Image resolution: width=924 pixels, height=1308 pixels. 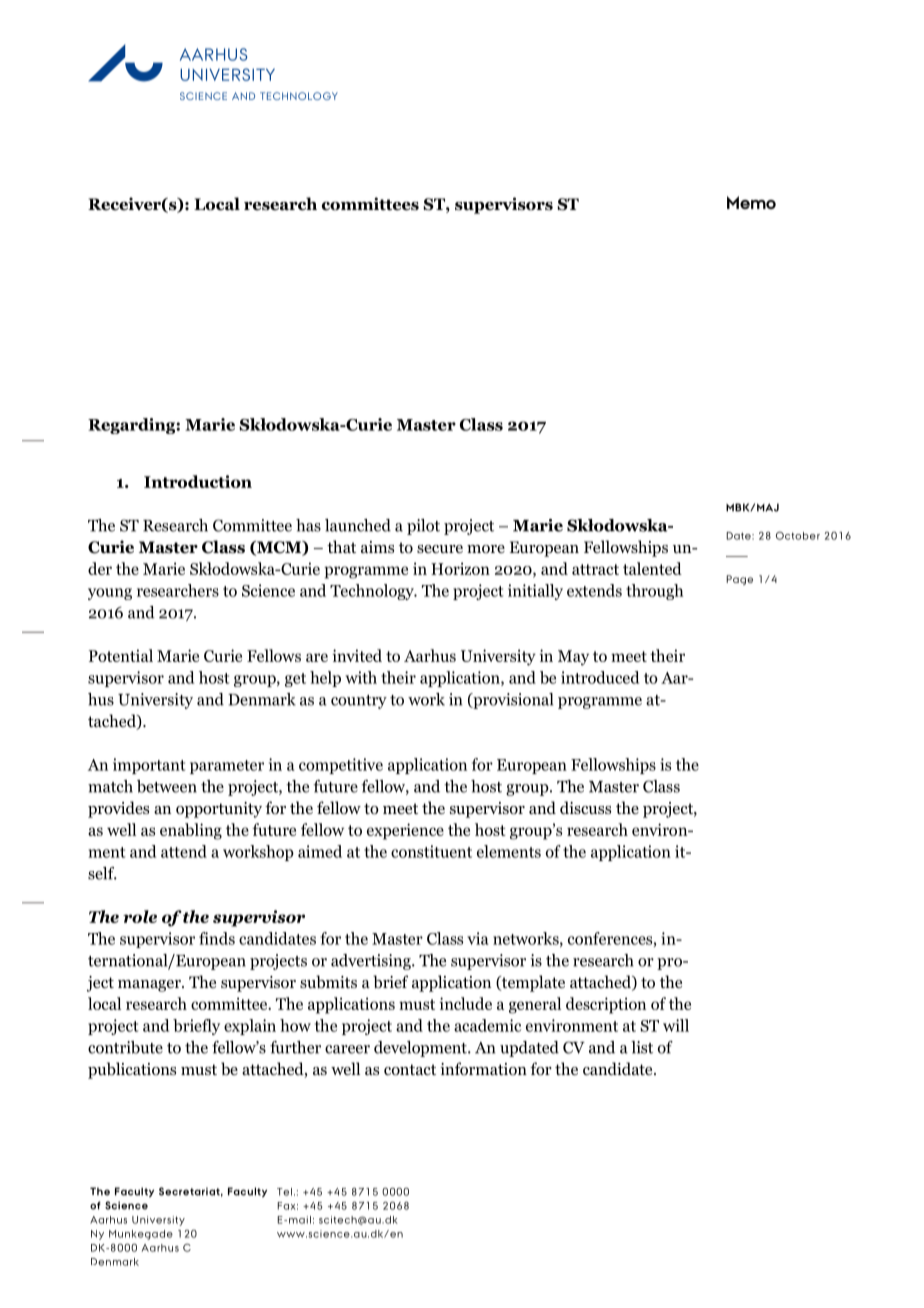 I want to click on October, so click(x=798, y=535).
